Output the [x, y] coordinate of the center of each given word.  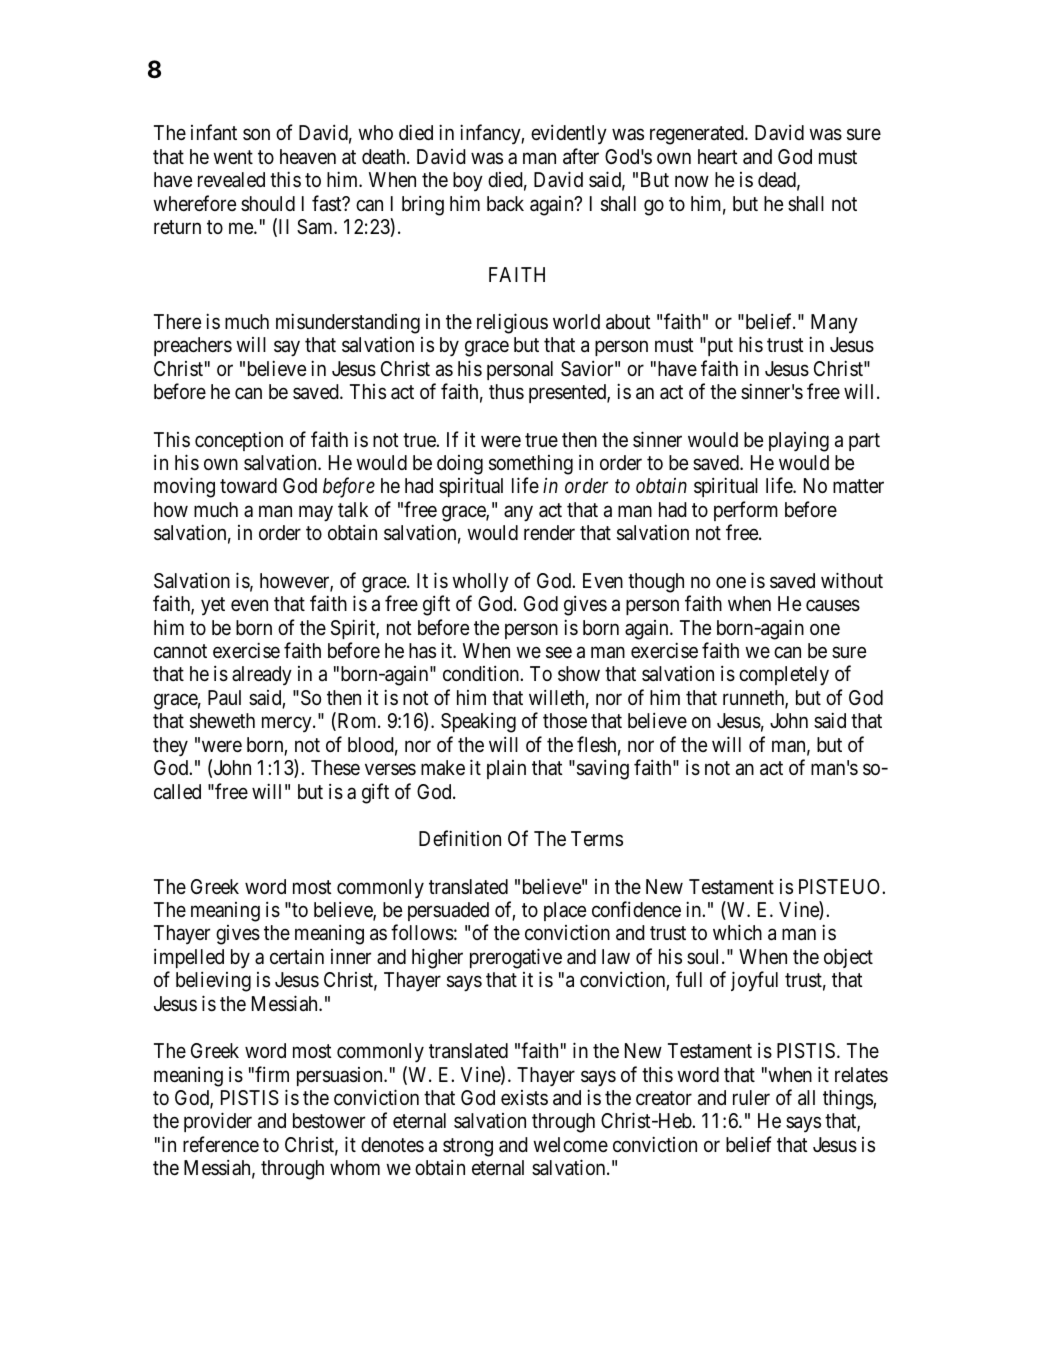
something [531, 465]
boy [468, 181]
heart [718, 156]
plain [506, 769]
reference [221, 1144]
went [233, 157]
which [737, 932]
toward [248, 486]
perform [746, 511]
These [335, 767]
